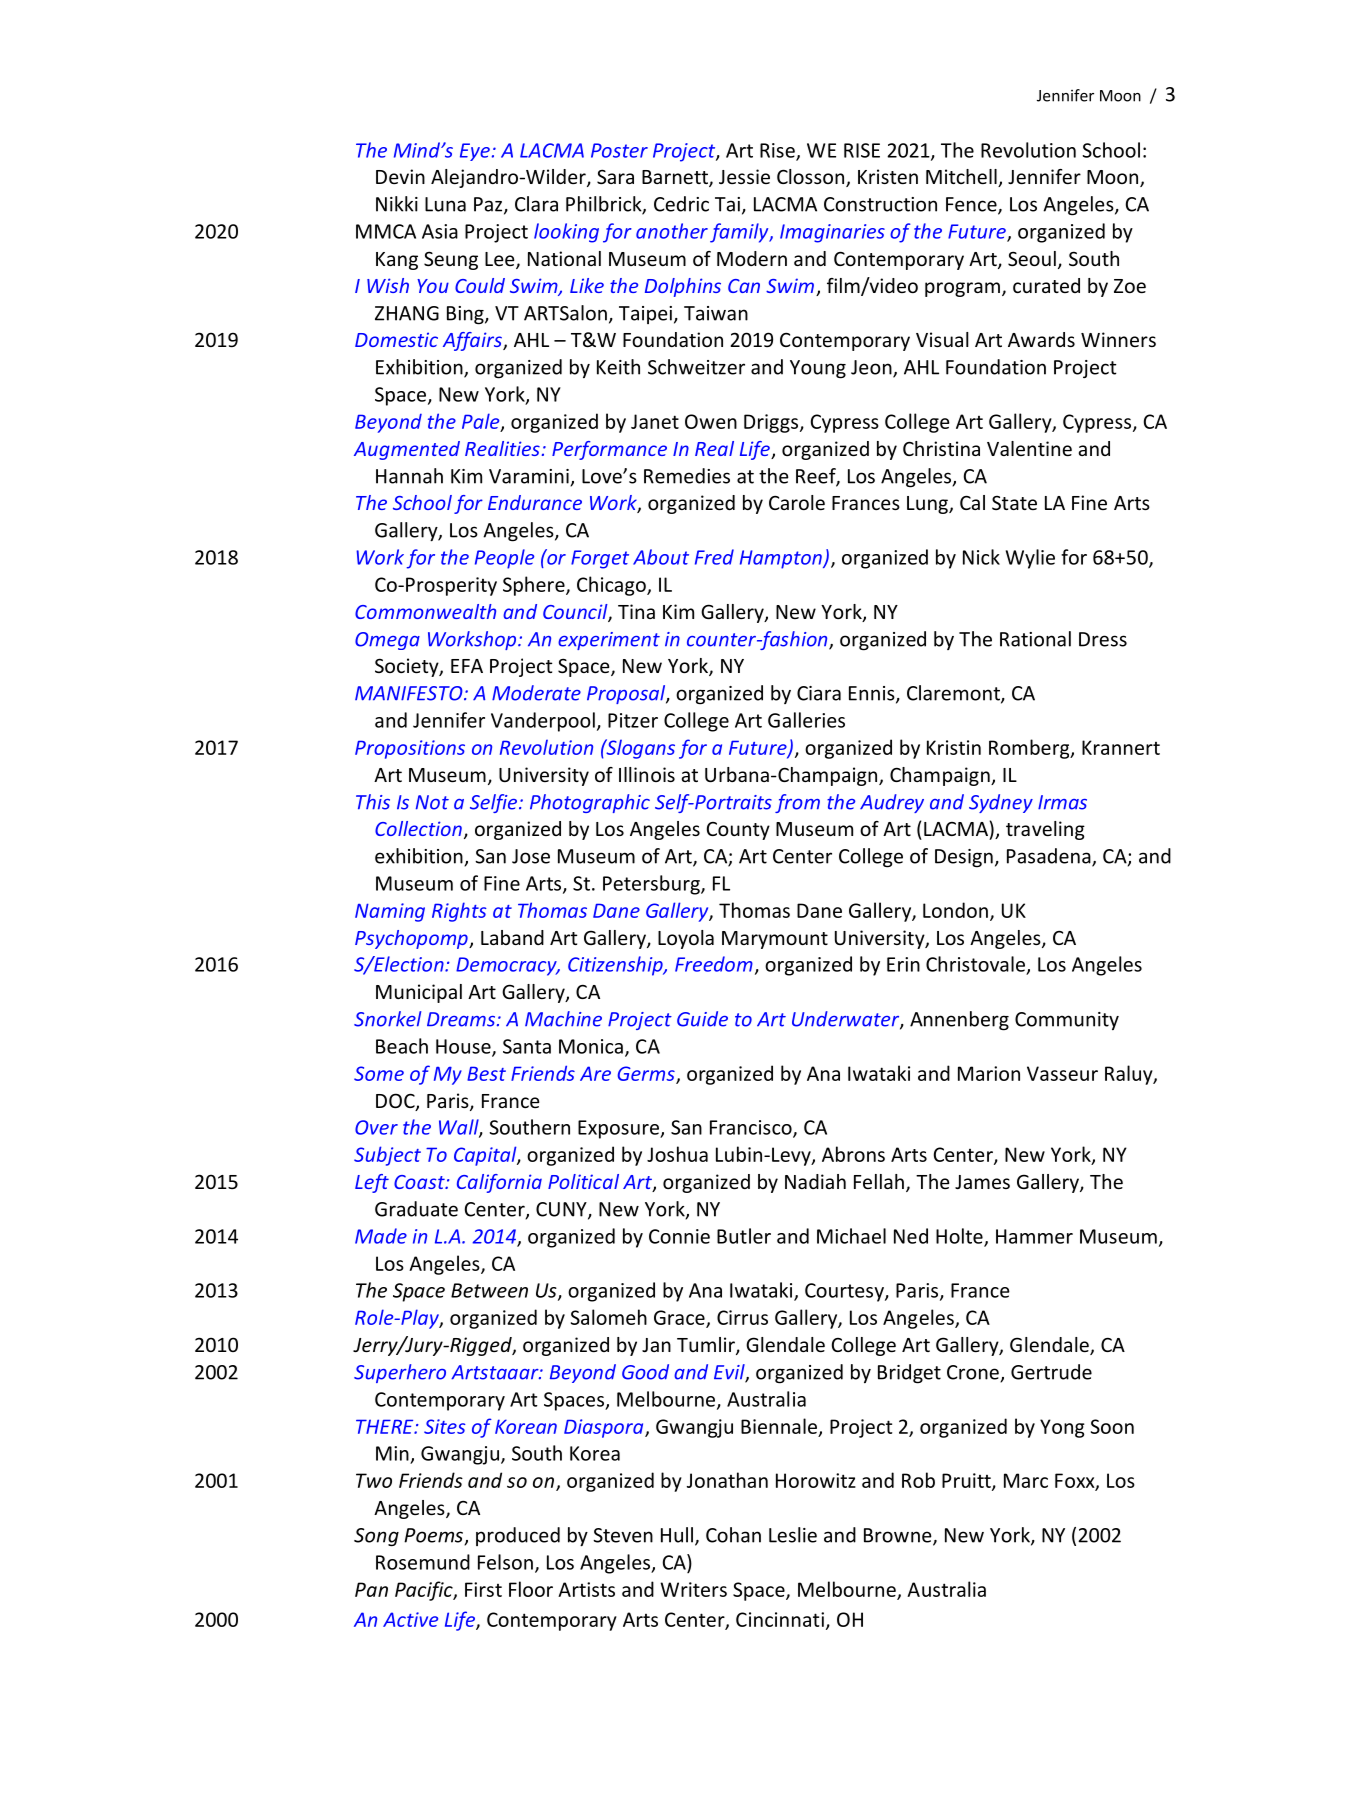  Describe the element at coordinates (445, 204) in the screenshot. I see `Luna` at that location.
